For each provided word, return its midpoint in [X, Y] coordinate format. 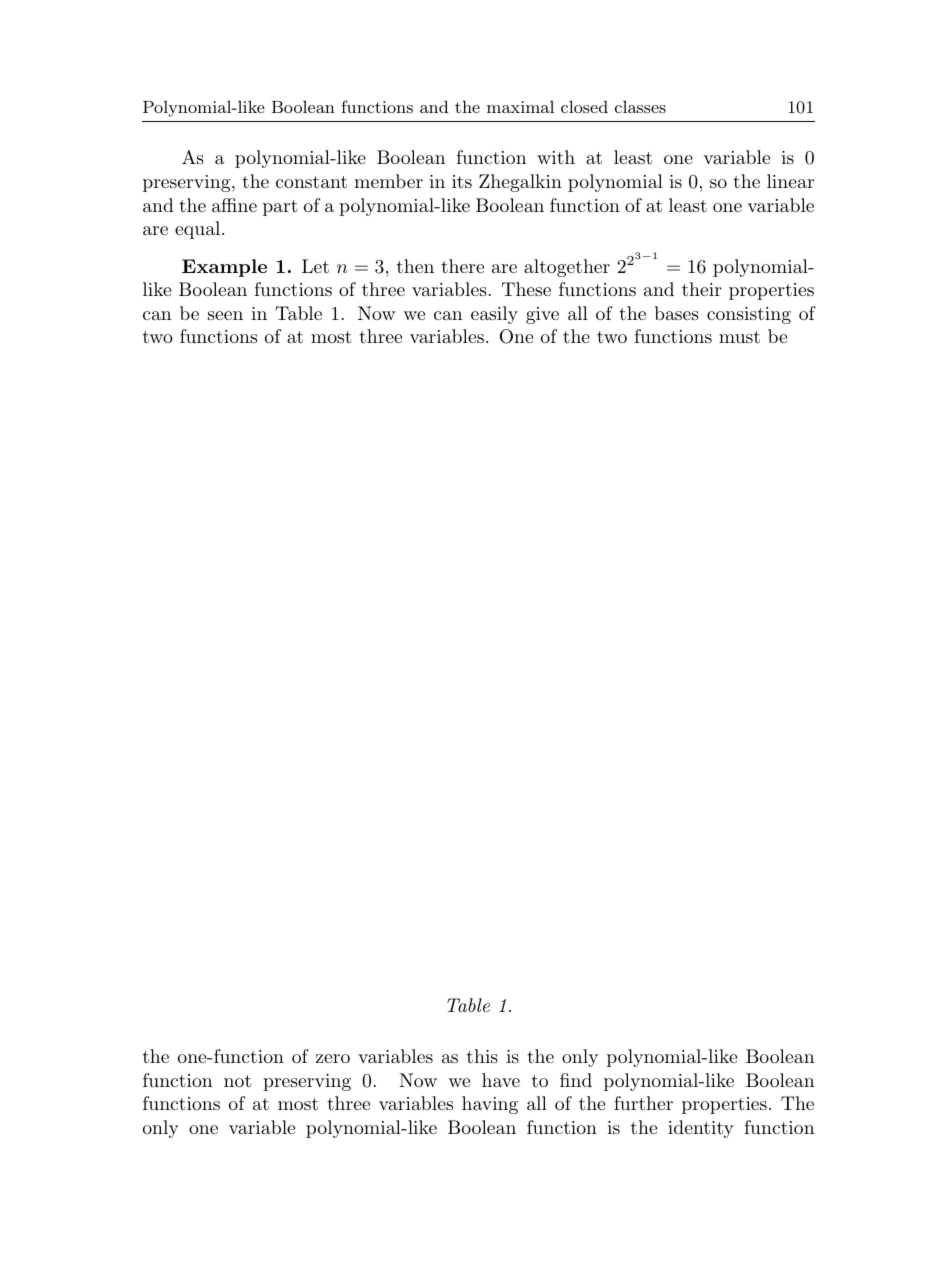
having [490, 1105]
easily [494, 315]
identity [701, 1129]
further [643, 1103]
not [237, 1081]
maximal [520, 106]
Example [224, 268]
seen [225, 315]
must [739, 337]
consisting [749, 315]
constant [311, 182]
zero [333, 1058]
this [482, 1056]
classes [640, 106]
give [542, 315]
